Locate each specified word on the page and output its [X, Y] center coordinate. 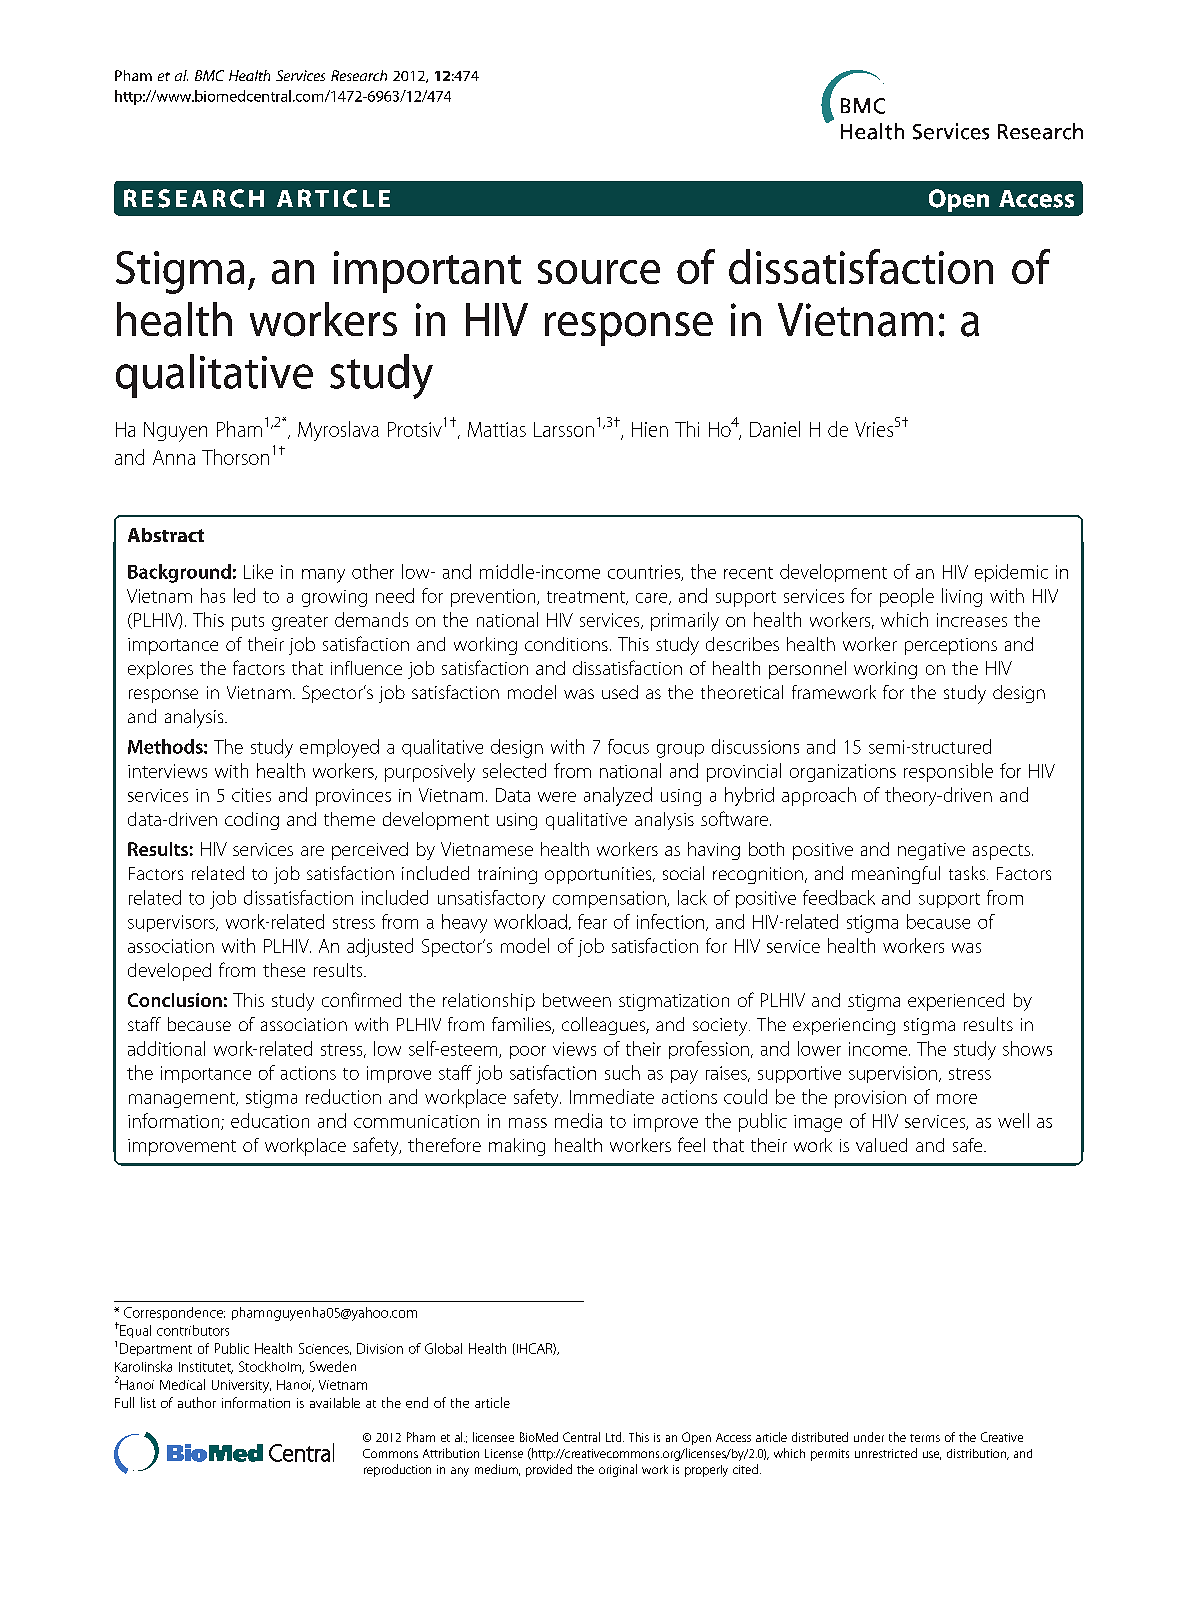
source [599, 272]
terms [925, 1438]
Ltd [615, 1437]
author [197, 1402]
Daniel [775, 429]
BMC [209, 75]
